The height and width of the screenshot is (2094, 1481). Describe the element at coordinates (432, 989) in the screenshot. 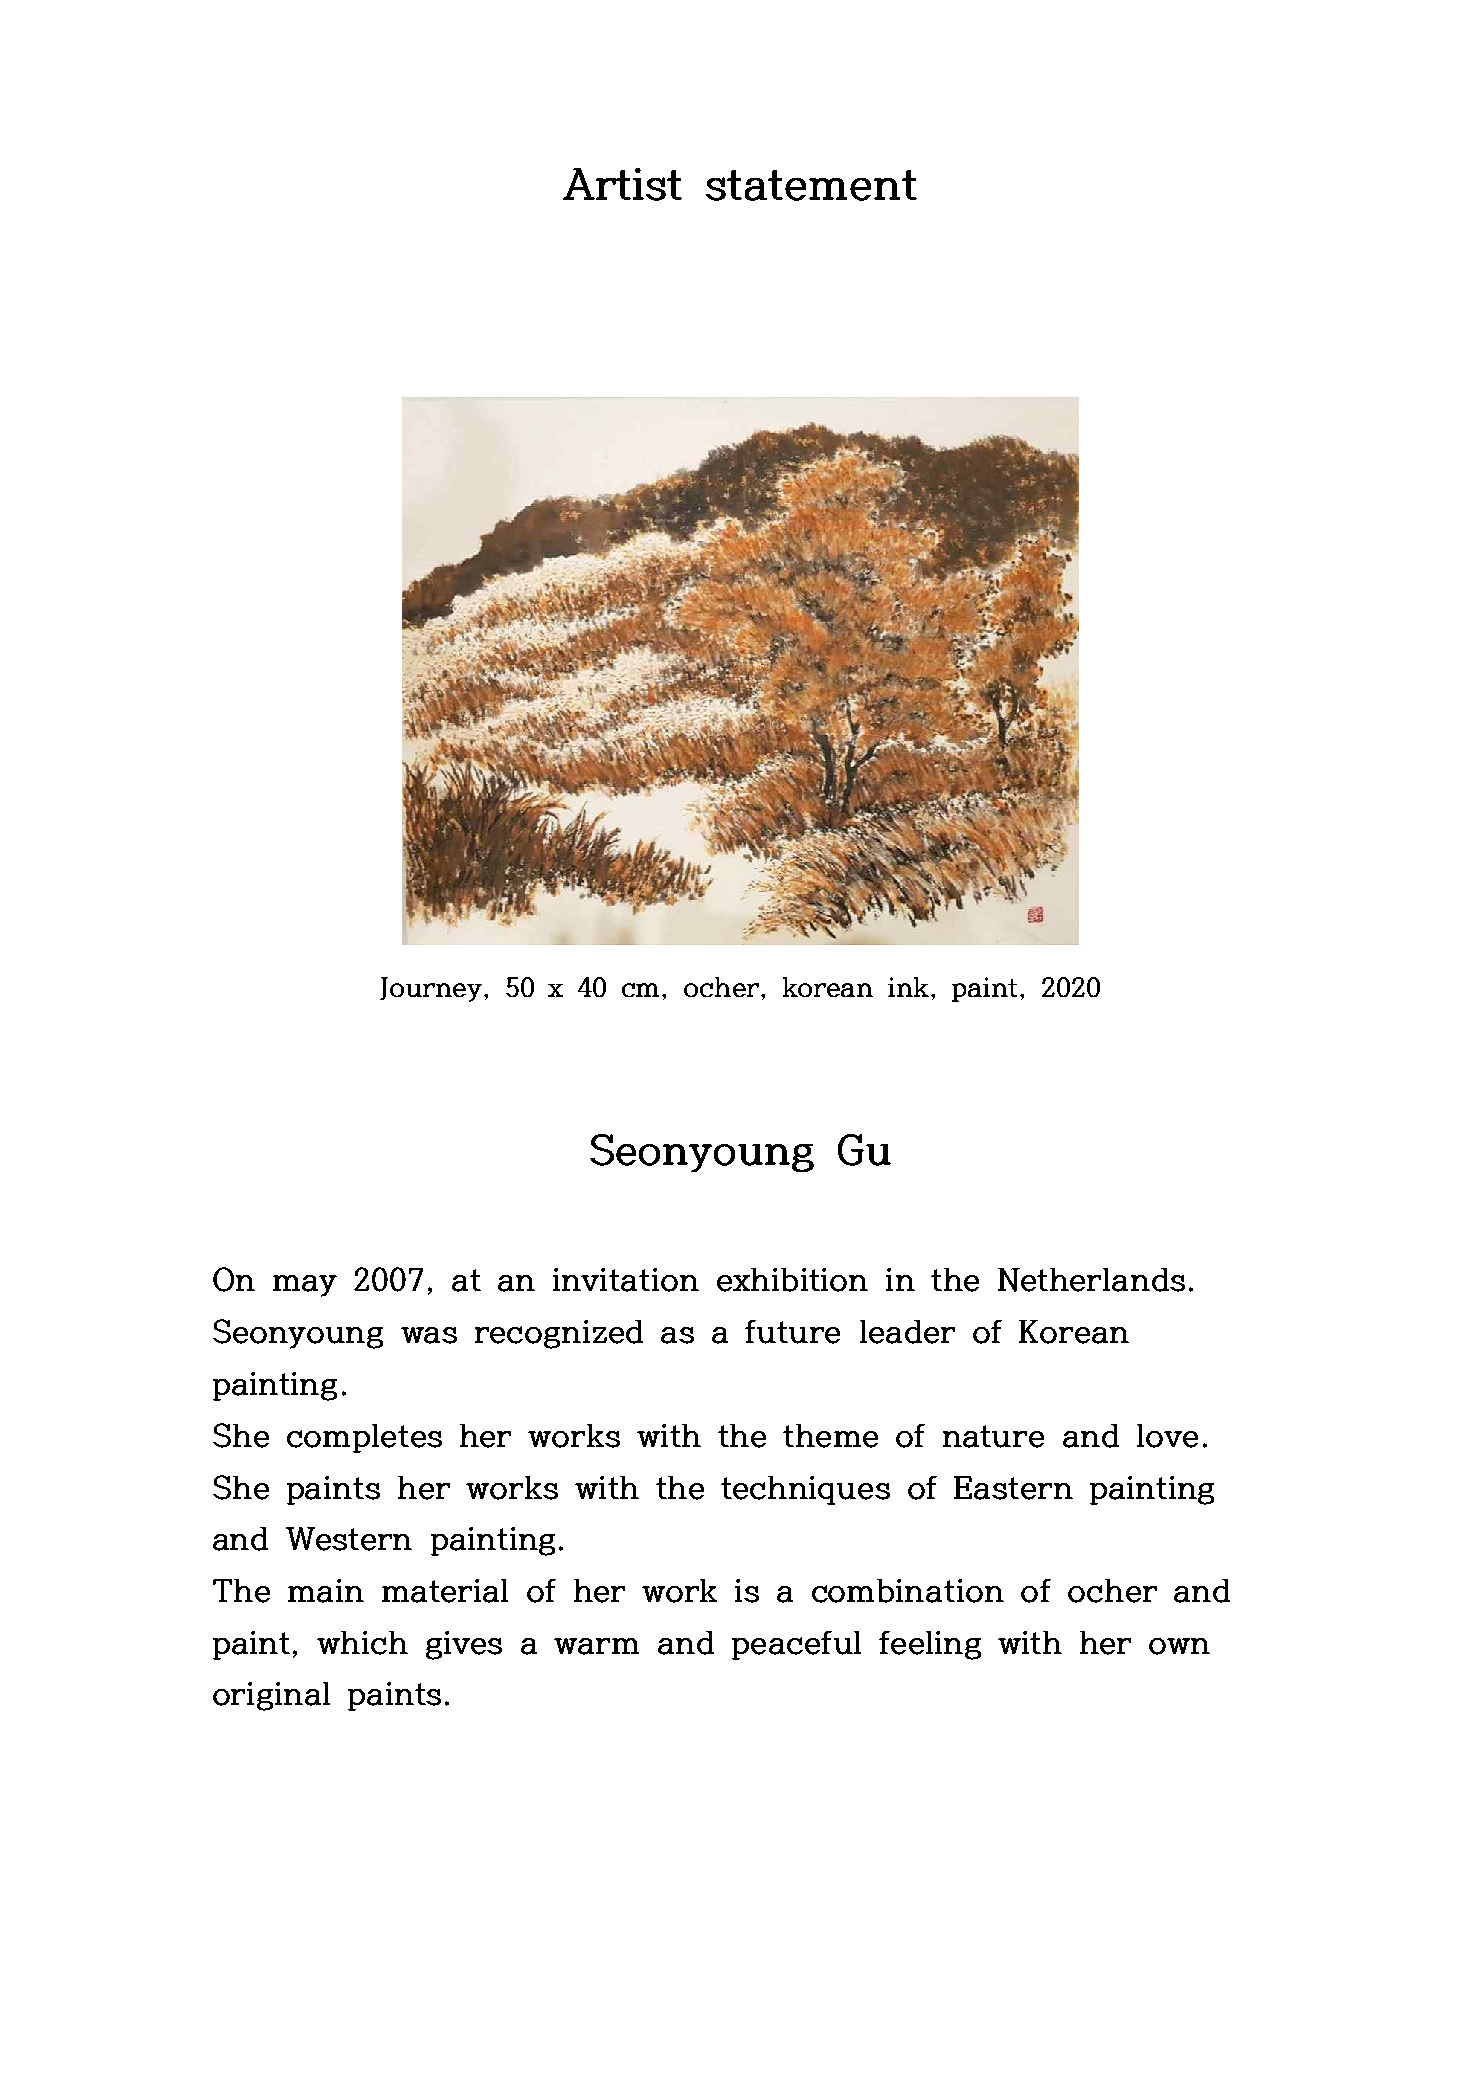

I see `Journey` at that location.
